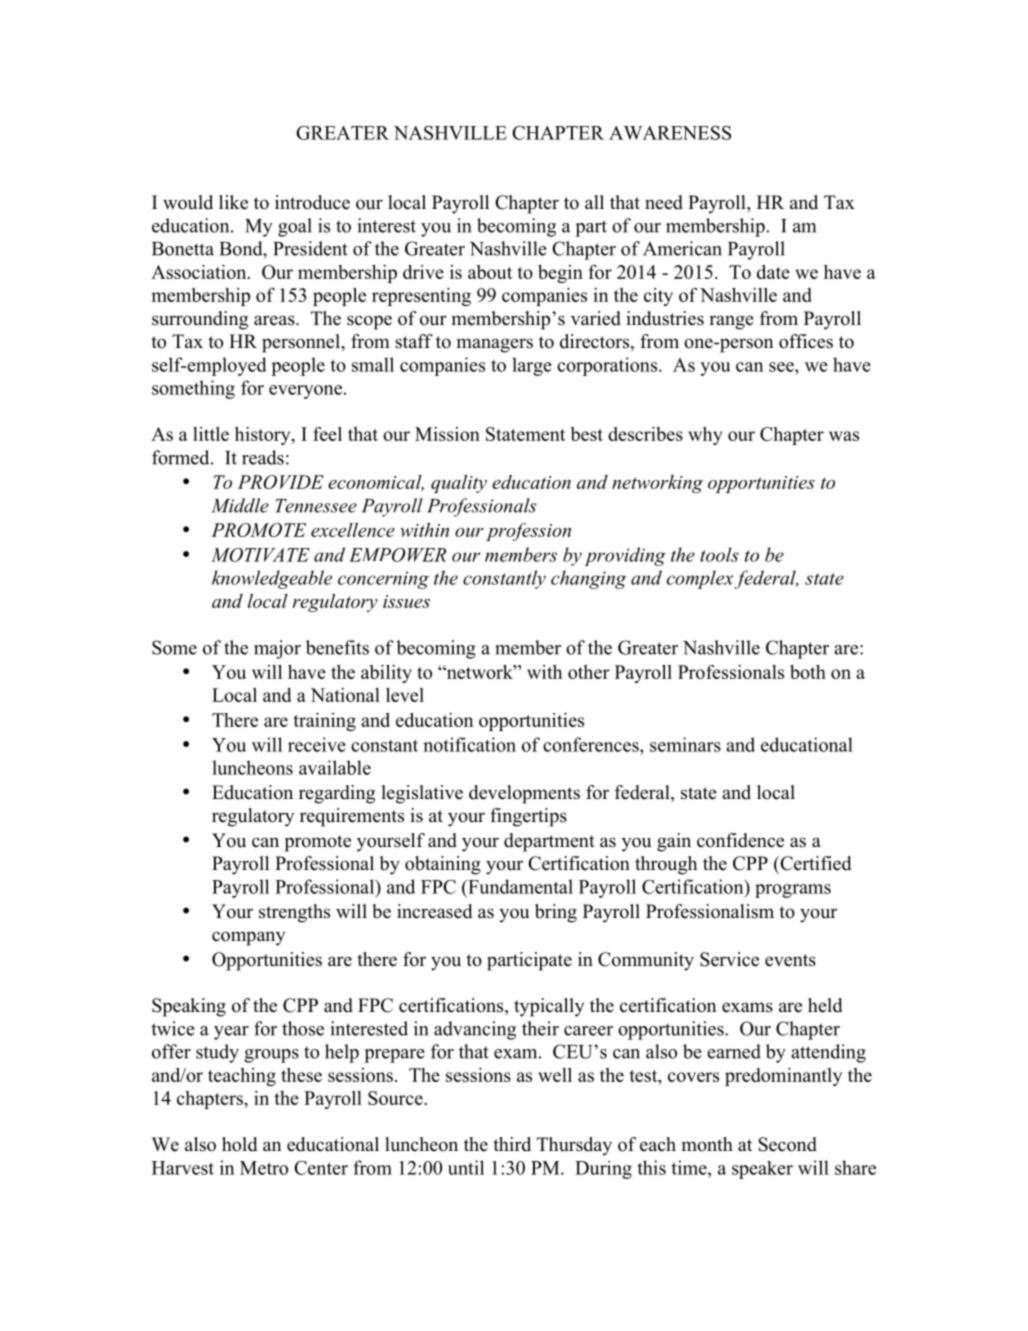  Describe the element at coordinates (490, 272) in the screenshot. I see `about` at that location.
